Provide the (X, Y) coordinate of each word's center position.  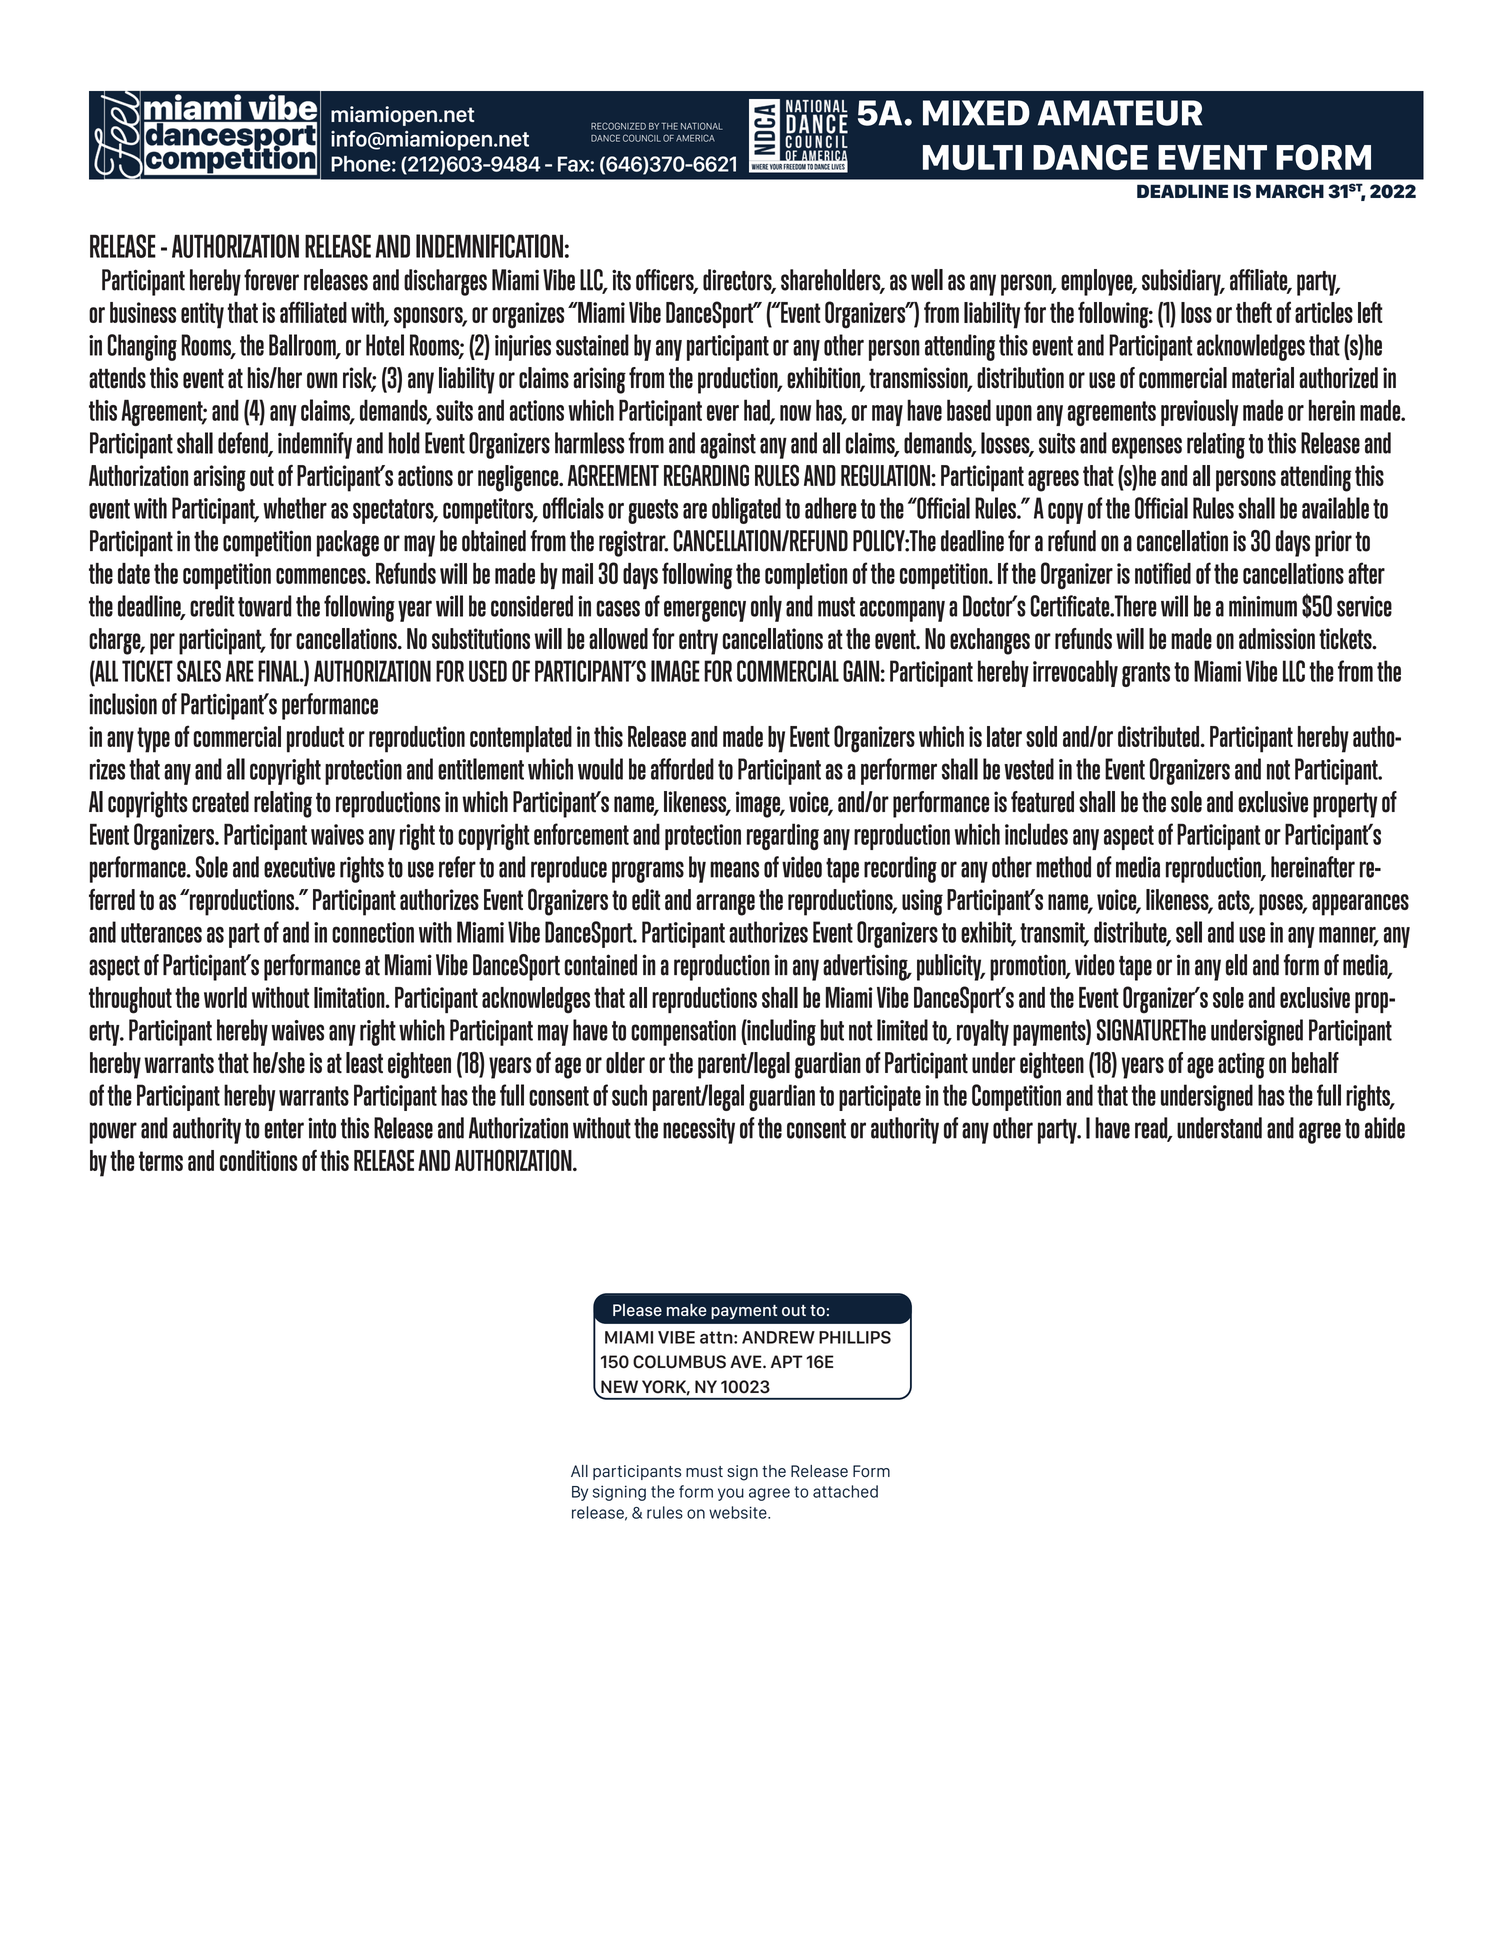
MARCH (1290, 191)
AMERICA (695, 138)
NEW (619, 1386)
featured (1042, 802)
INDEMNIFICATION (489, 246)
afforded (682, 769)
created (220, 802)
